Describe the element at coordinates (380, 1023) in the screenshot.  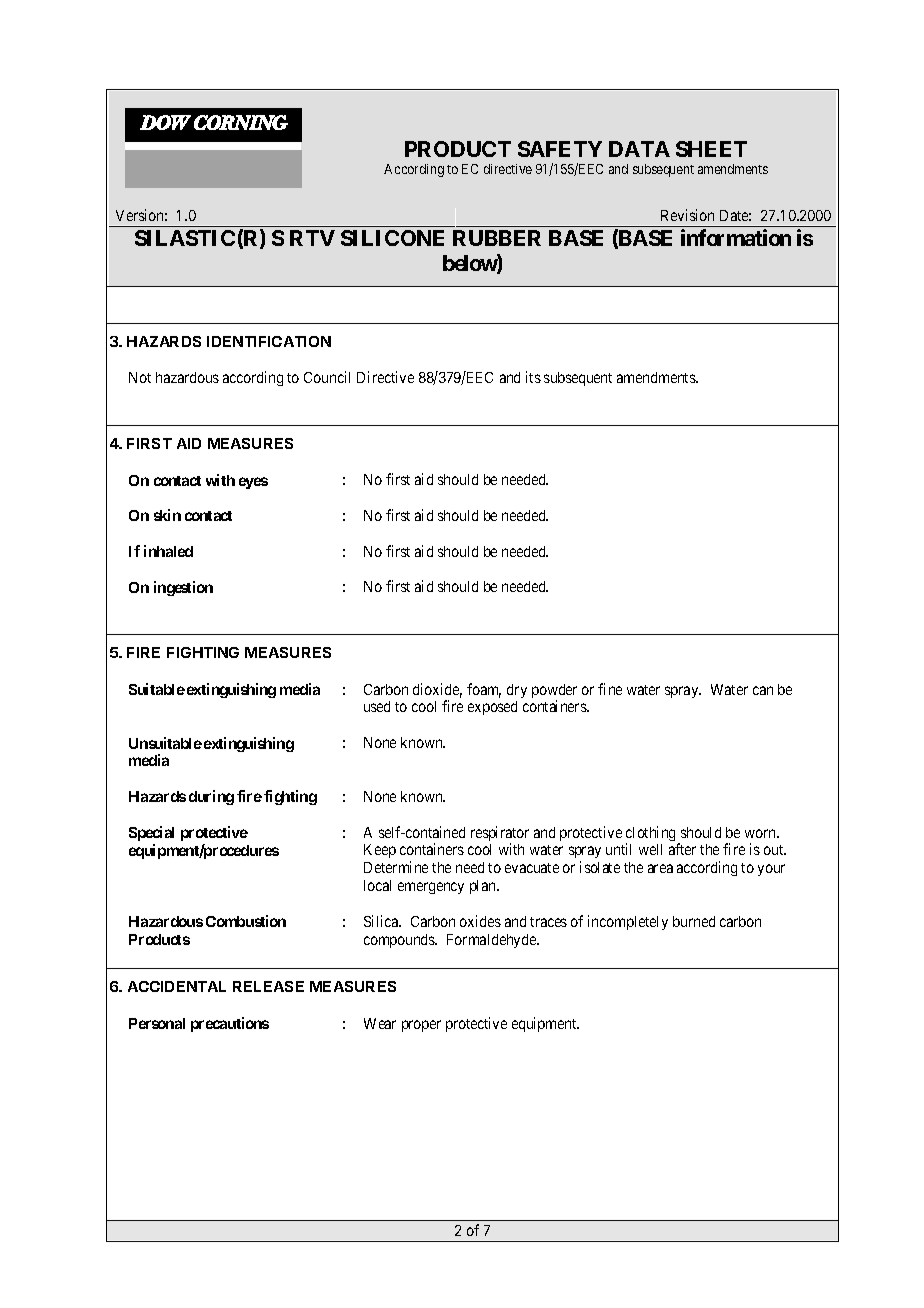
I see `Wear` at that location.
